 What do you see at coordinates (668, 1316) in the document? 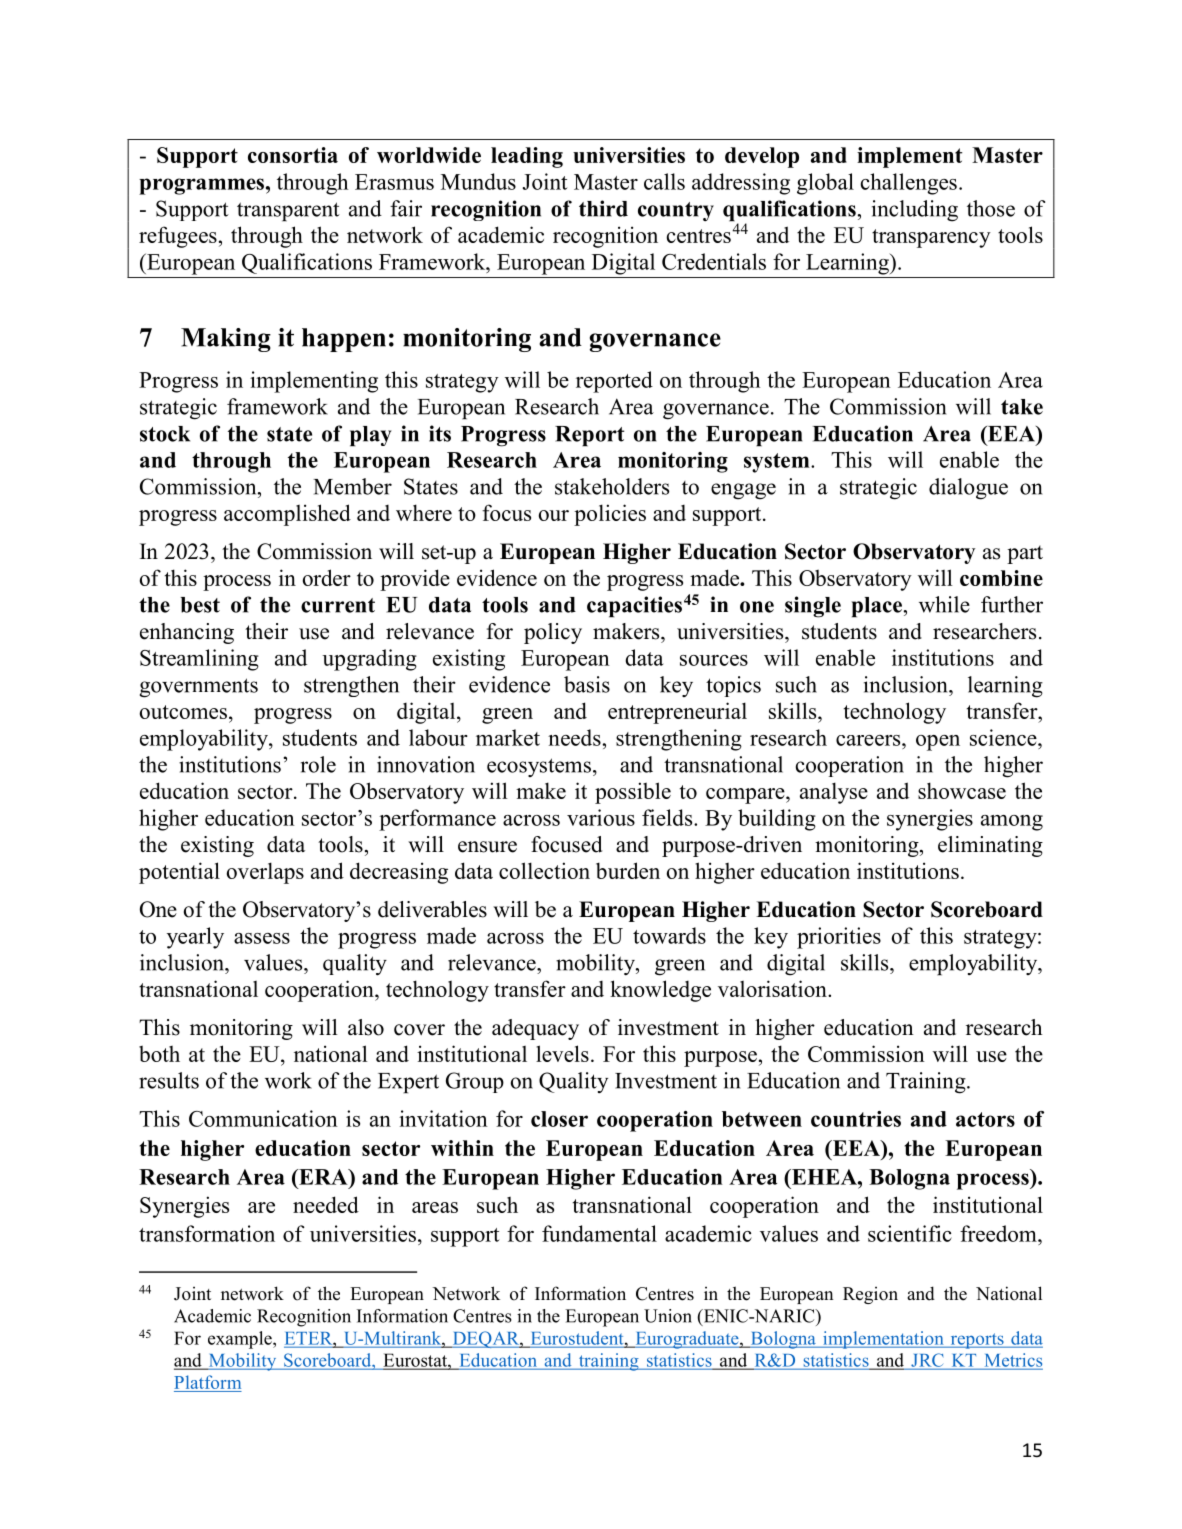
I see `Union` at bounding box center [668, 1316].
